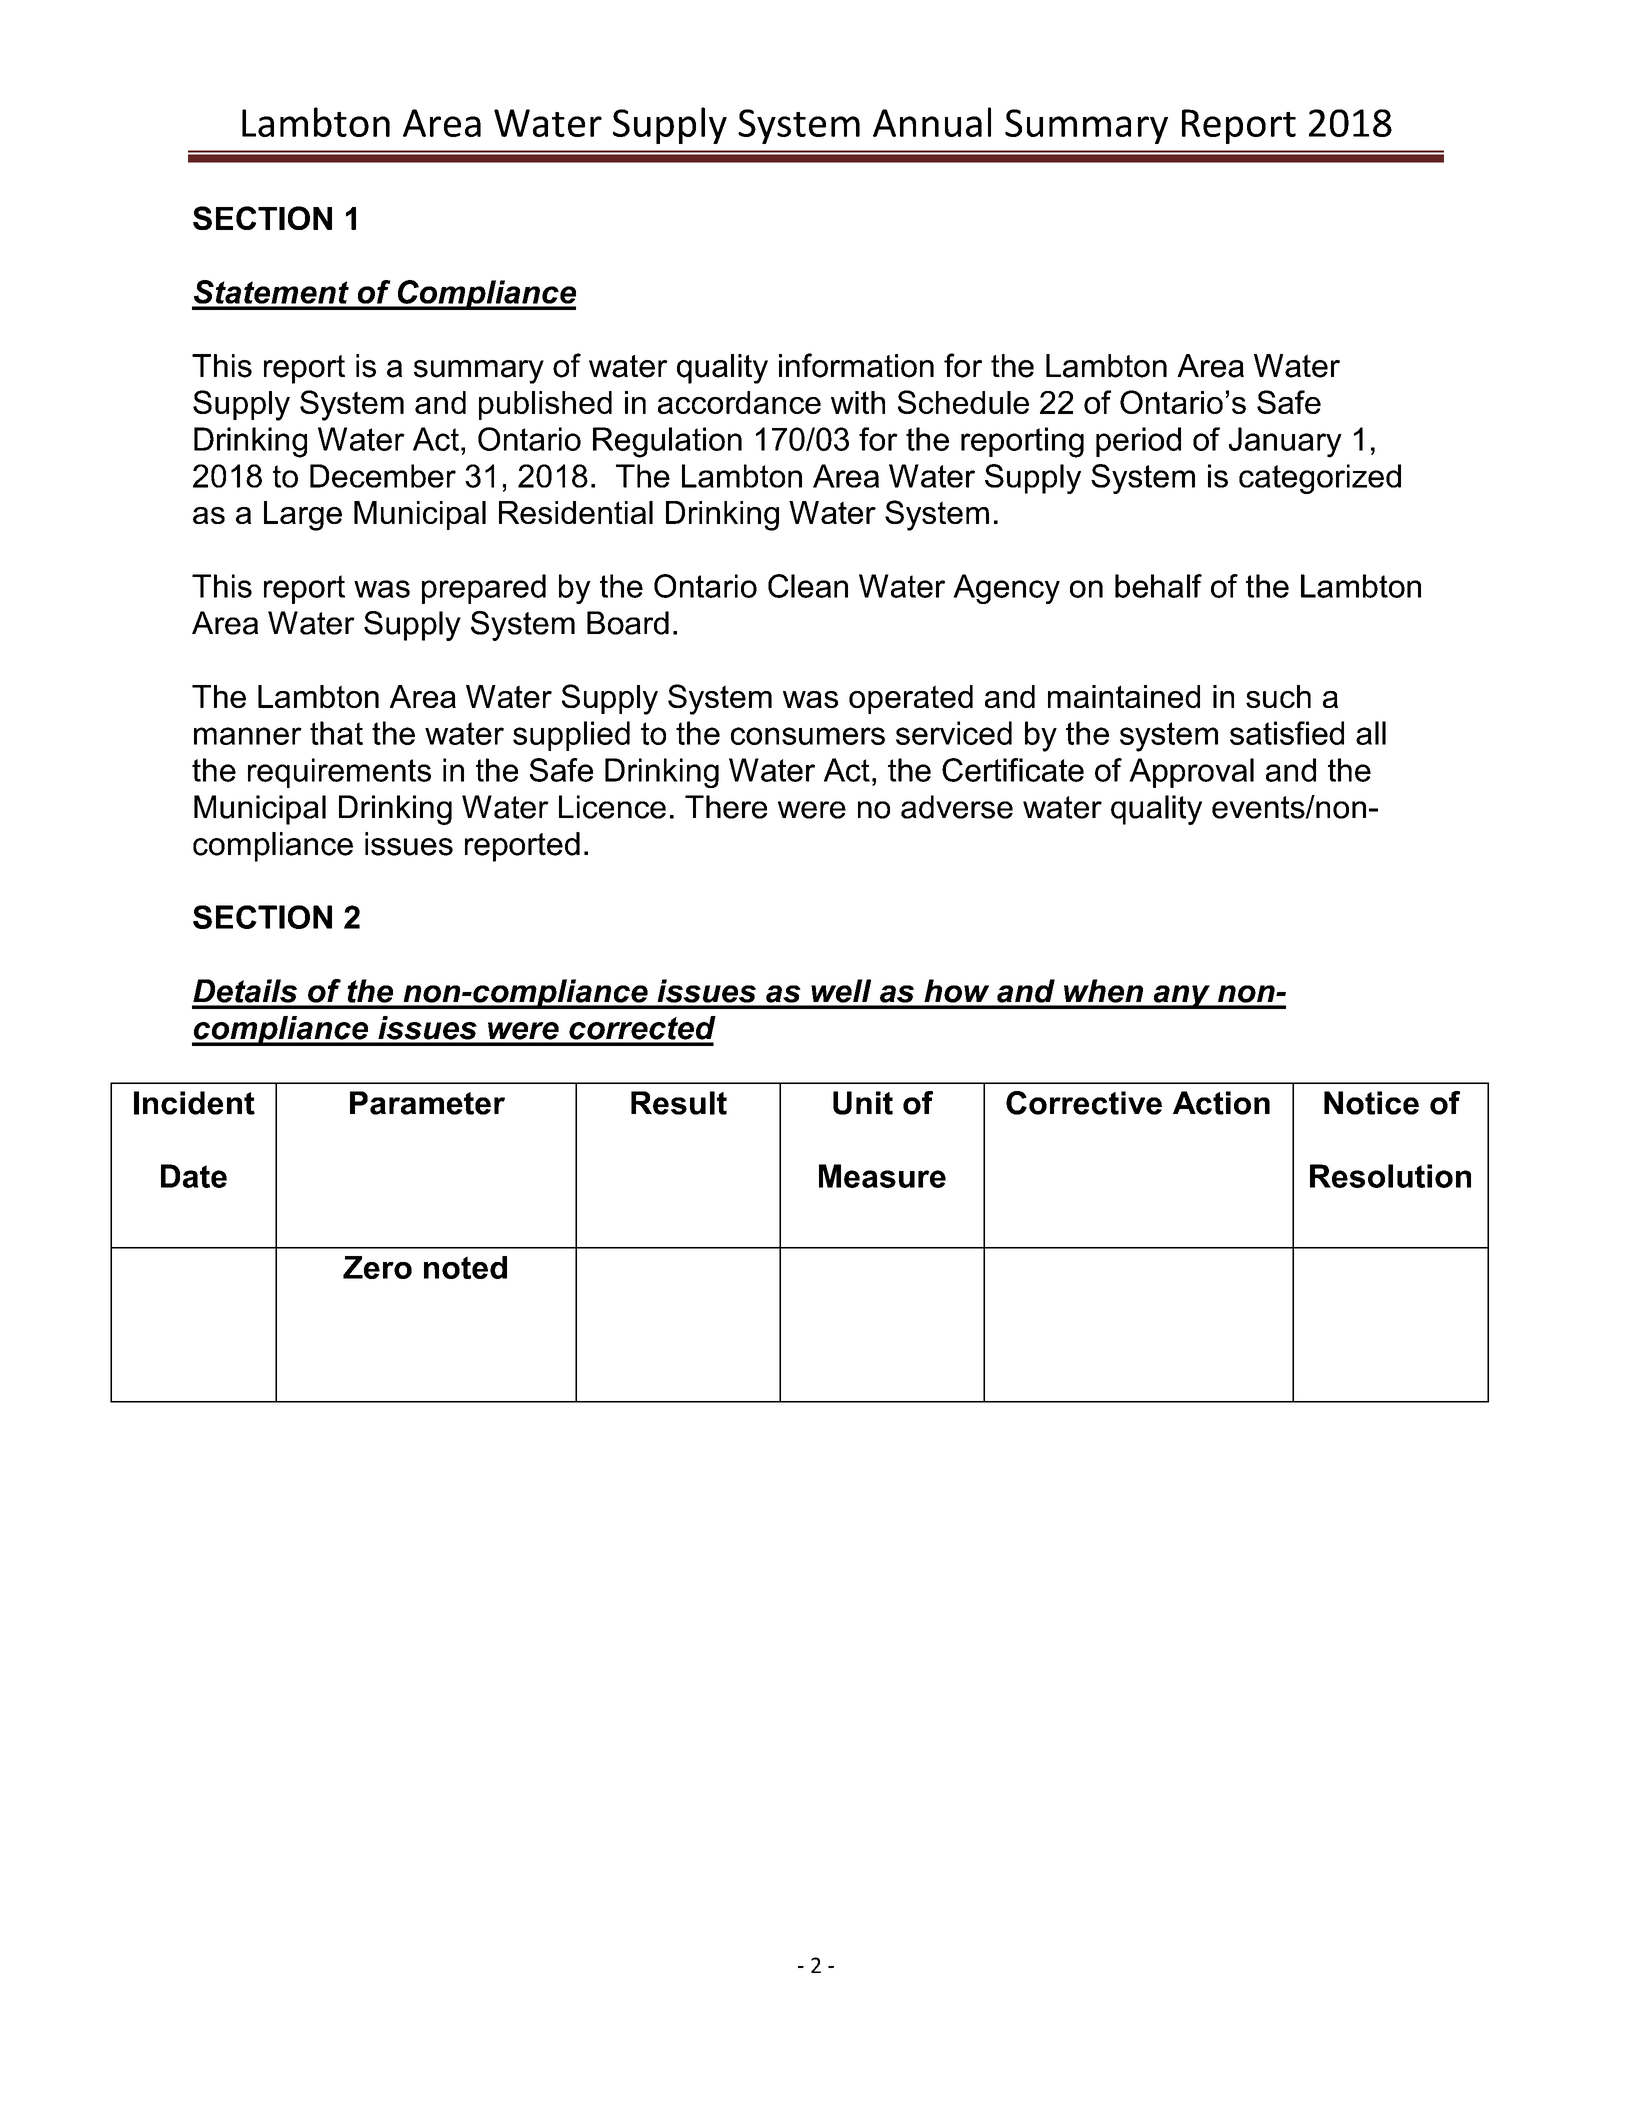 This screenshot has width=1632, height=2112. What do you see at coordinates (856, 365) in the screenshot?
I see `information` at bounding box center [856, 365].
